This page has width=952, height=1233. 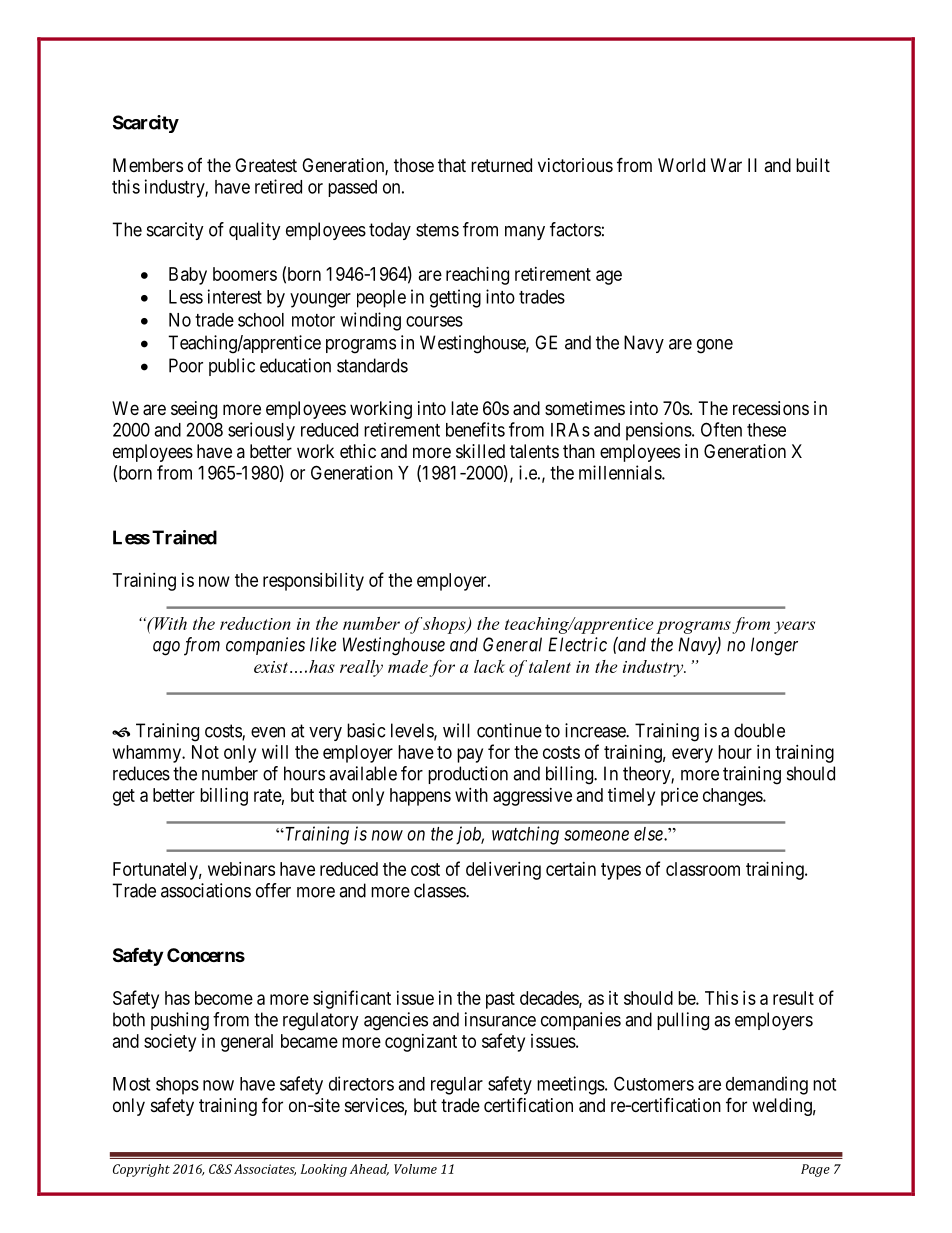 I want to click on returned, so click(x=501, y=165).
